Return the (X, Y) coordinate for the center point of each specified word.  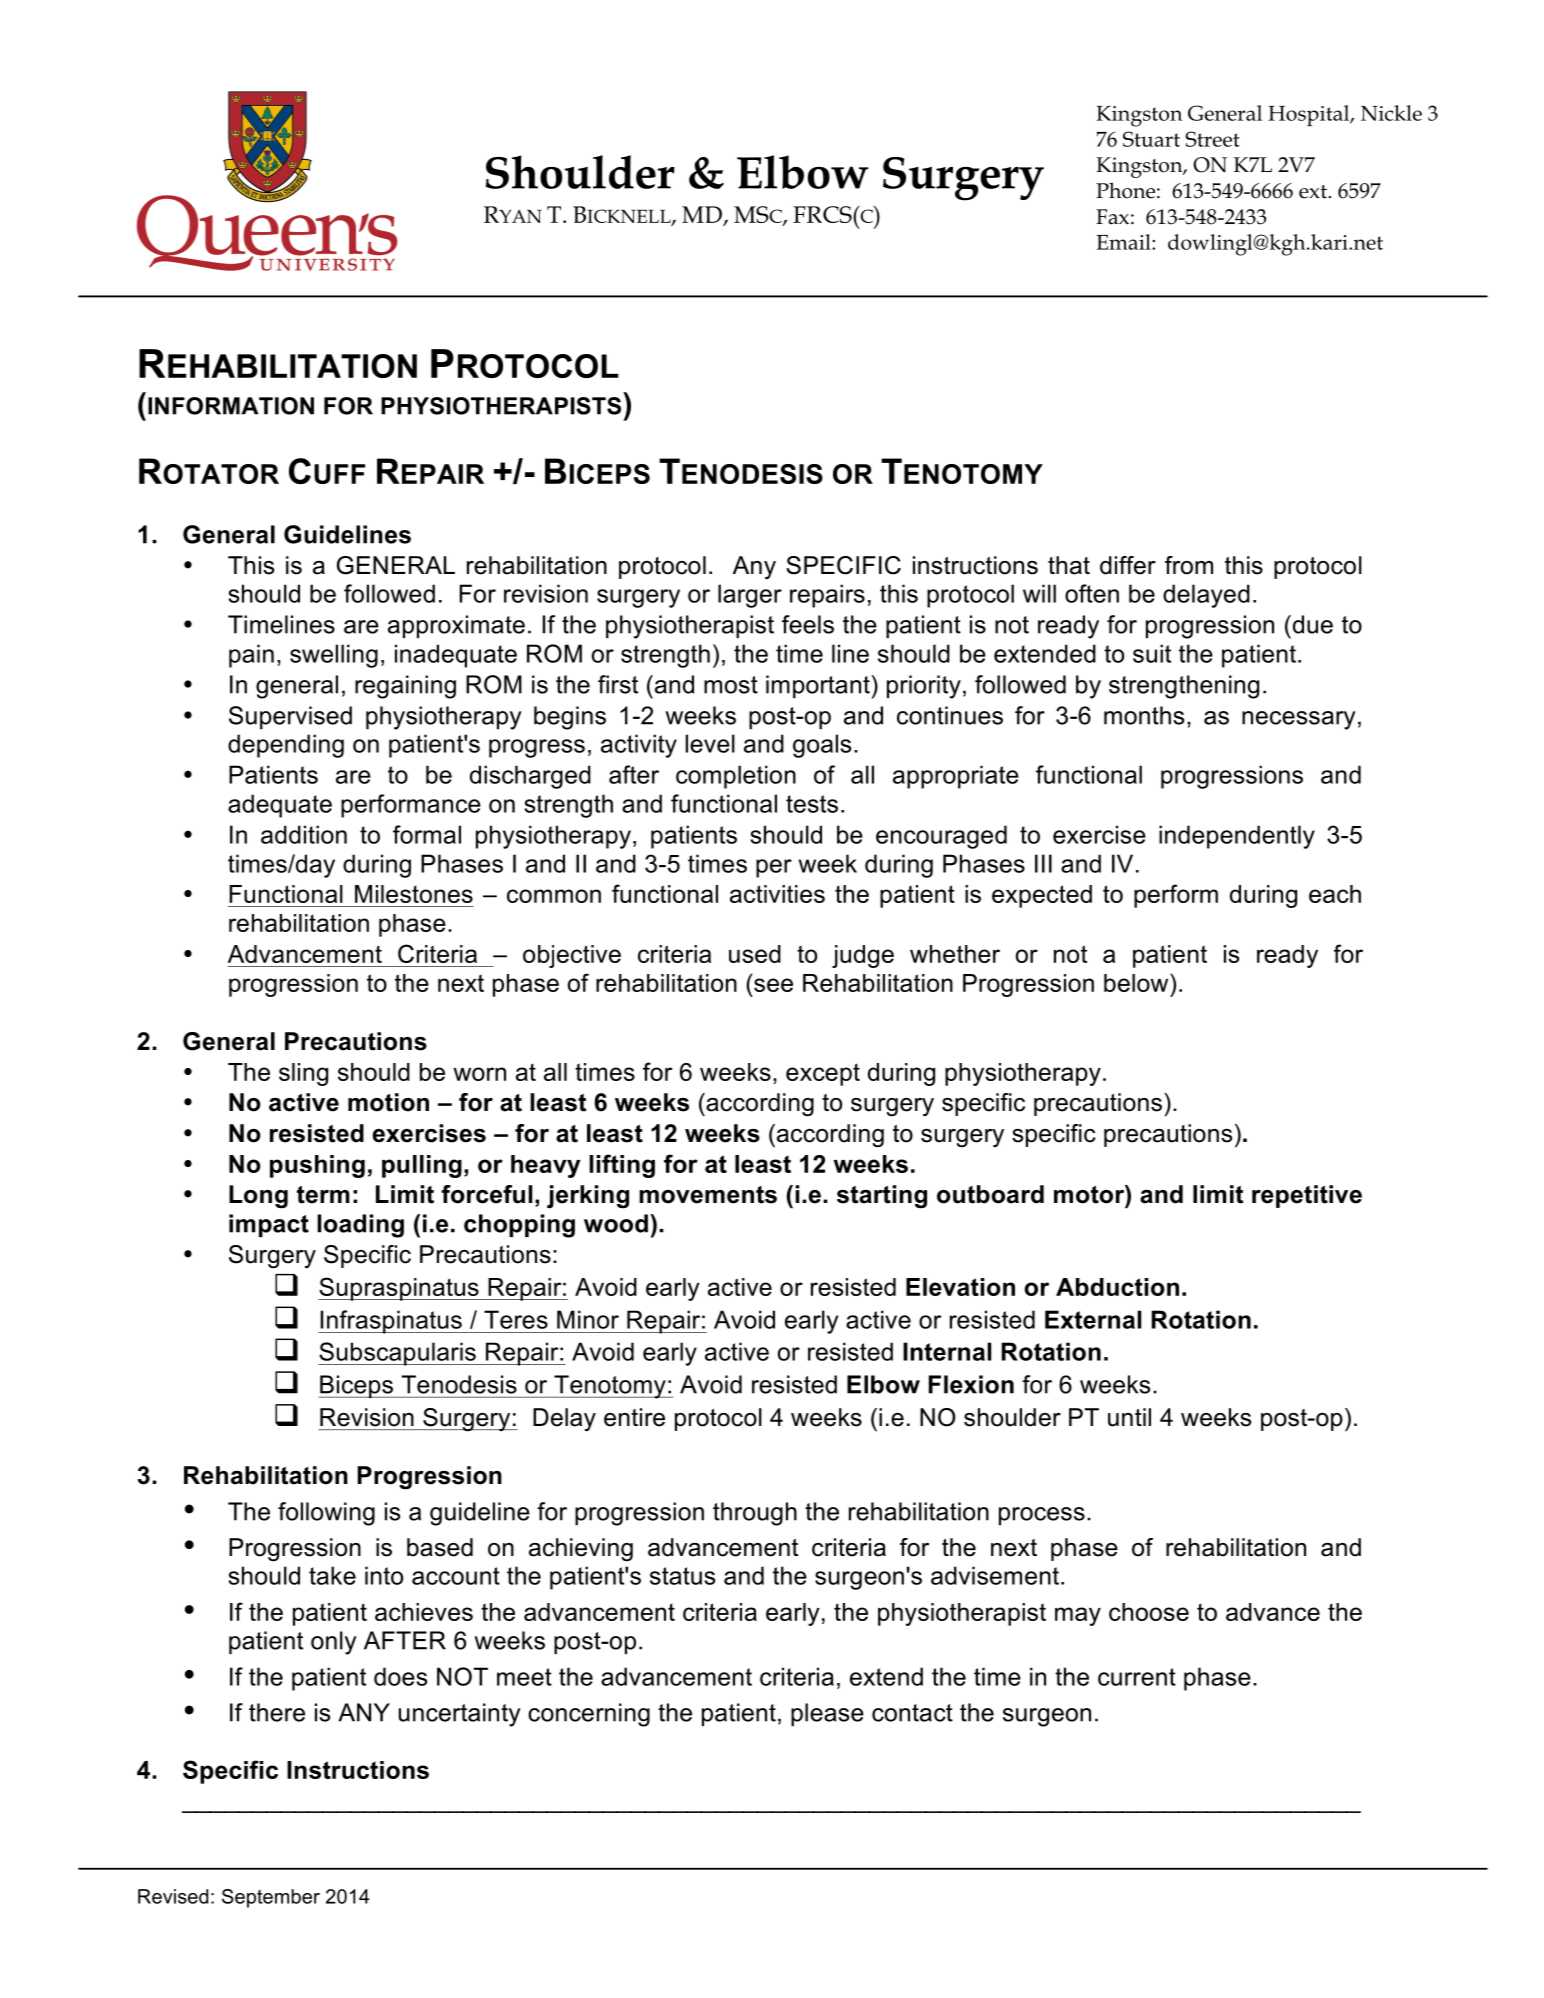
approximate (456, 626)
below (1137, 982)
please (827, 1714)
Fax (1112, 217)
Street (1213, 139)
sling (303, 1074)
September (271, 1898)
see (773, 985)
